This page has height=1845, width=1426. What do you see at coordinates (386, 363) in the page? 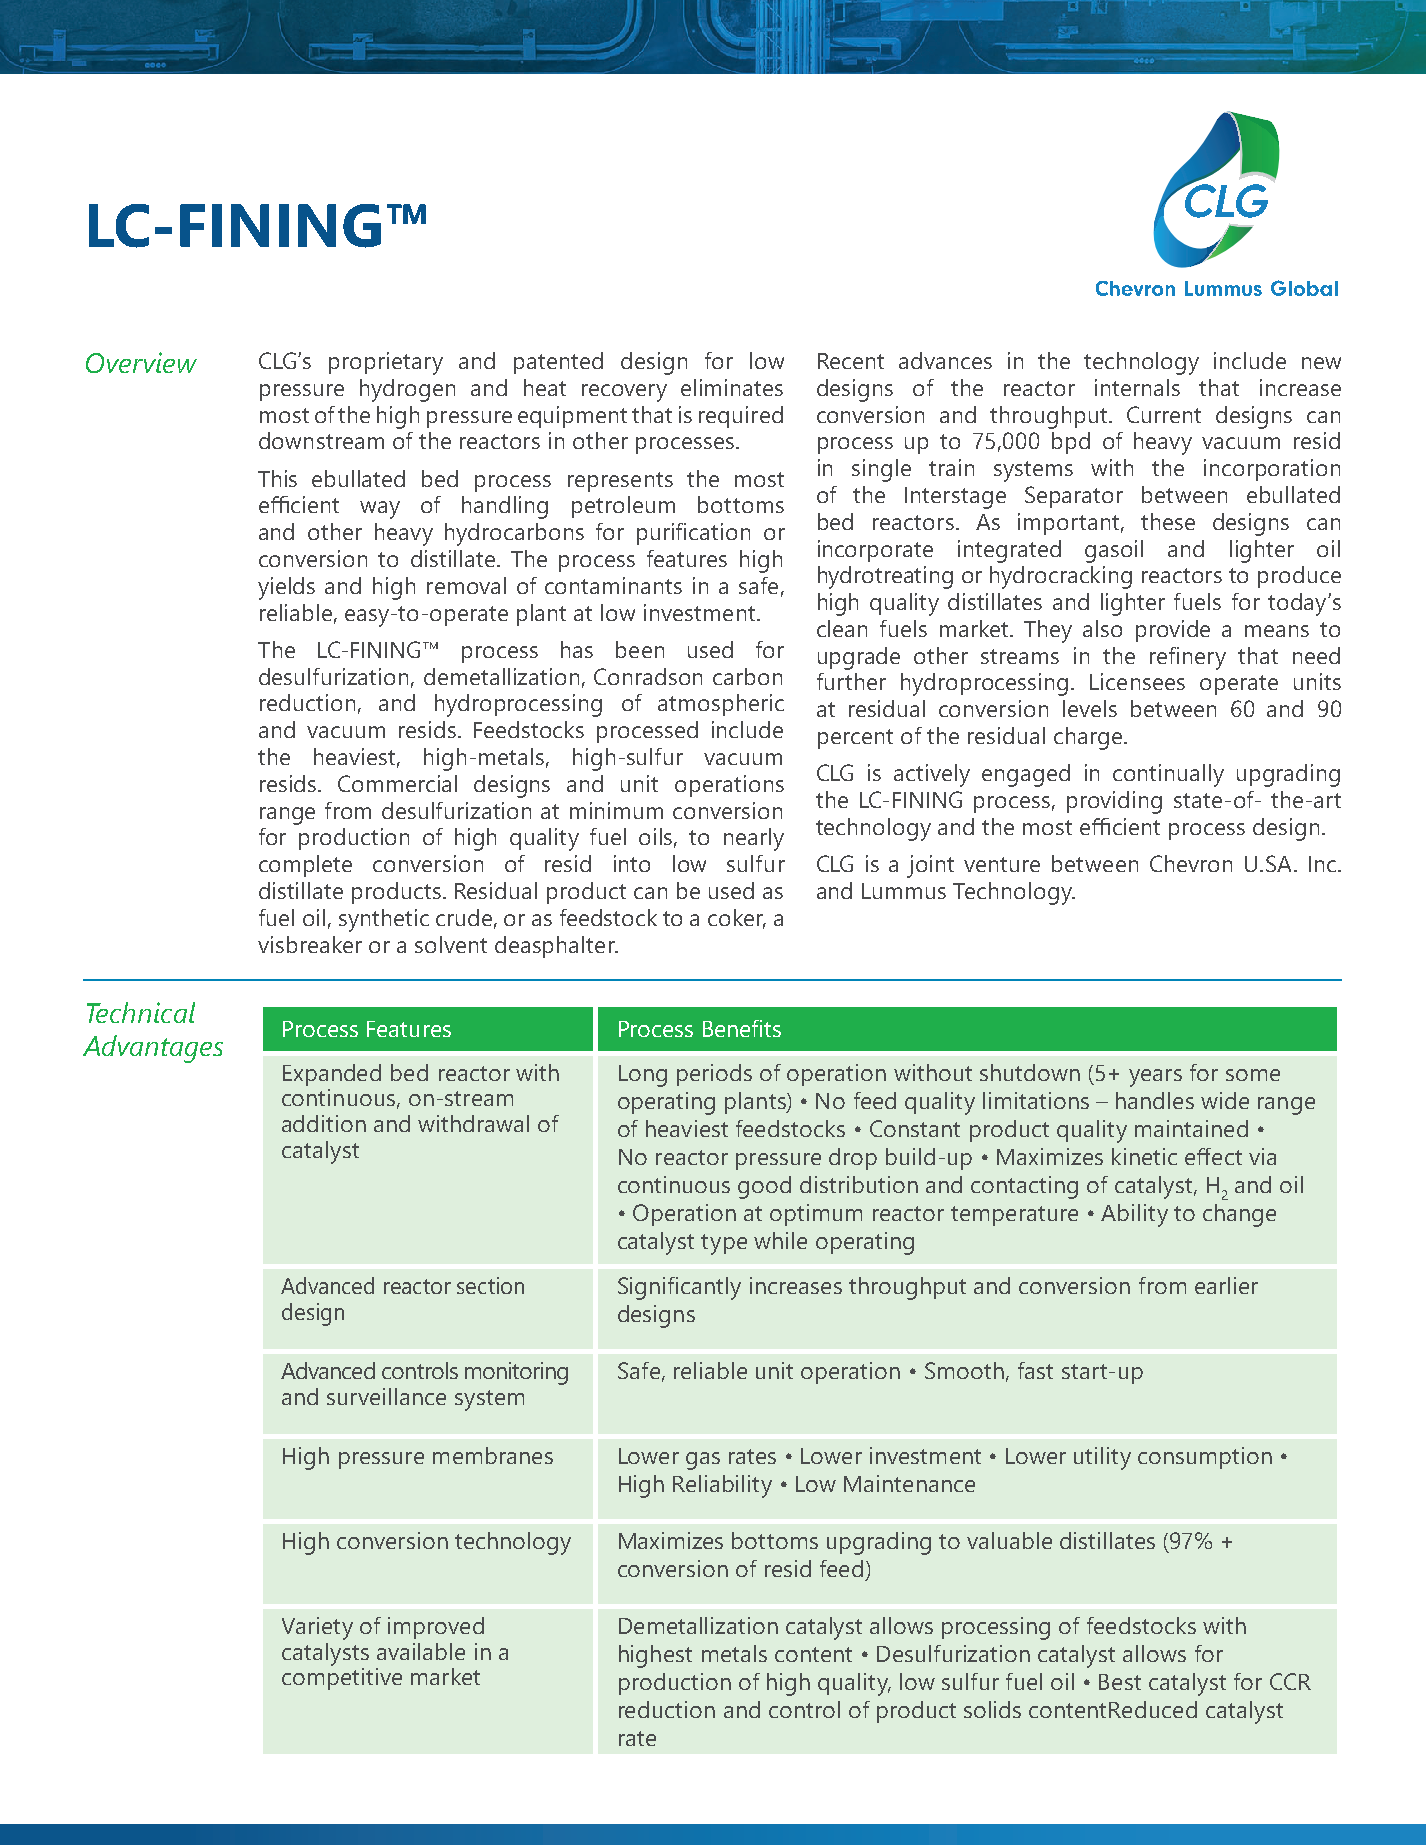
I see `proprietary` at bounding box center [386, 363].
